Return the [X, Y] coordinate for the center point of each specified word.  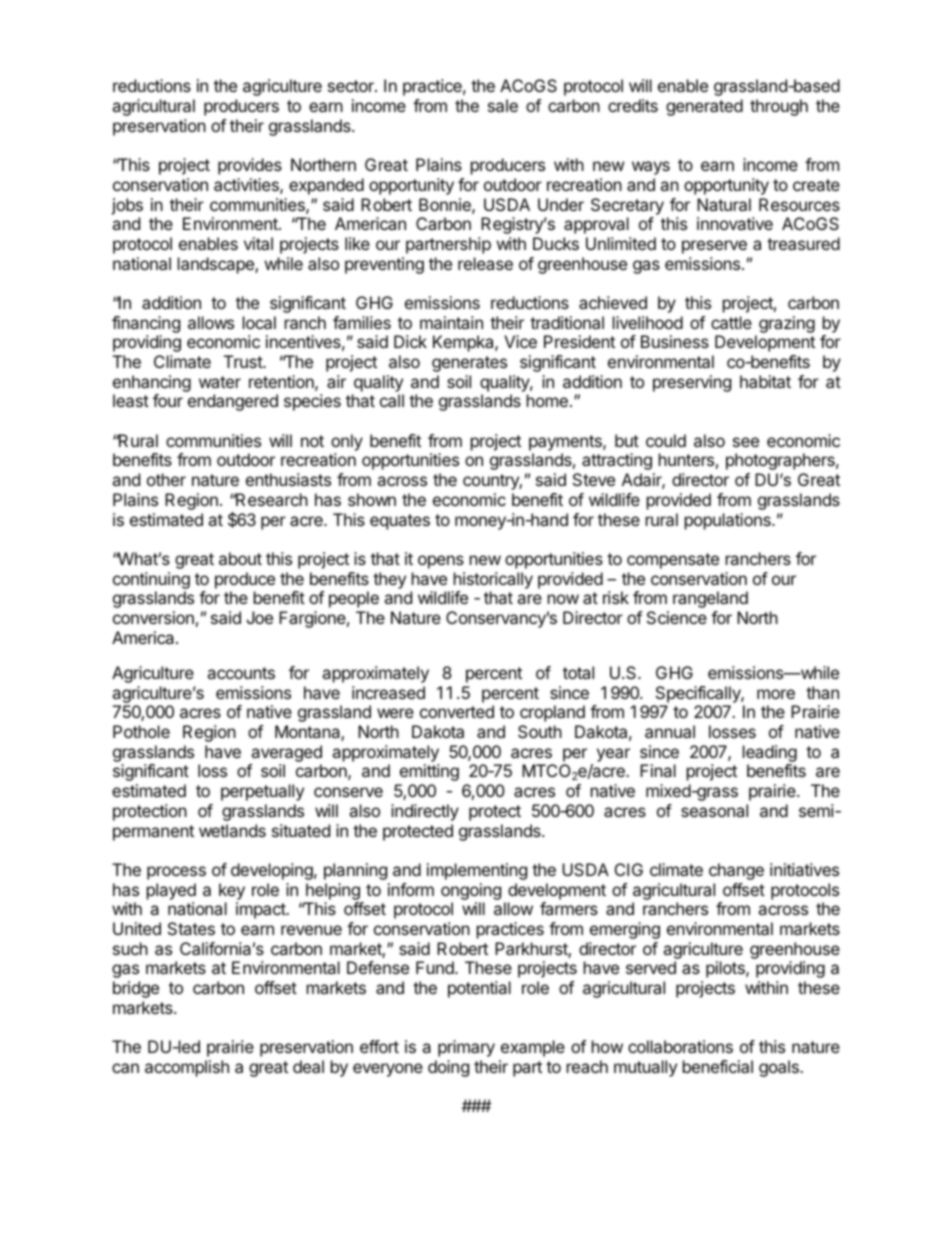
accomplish [187, 1068]
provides [250, 166]
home [547, 400]
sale [503, 105]
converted [457, 711]
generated [704, 107]
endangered [233, 402]
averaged [286, 753]
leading [770, 753]
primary [466, 1048]
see [746, 442]
